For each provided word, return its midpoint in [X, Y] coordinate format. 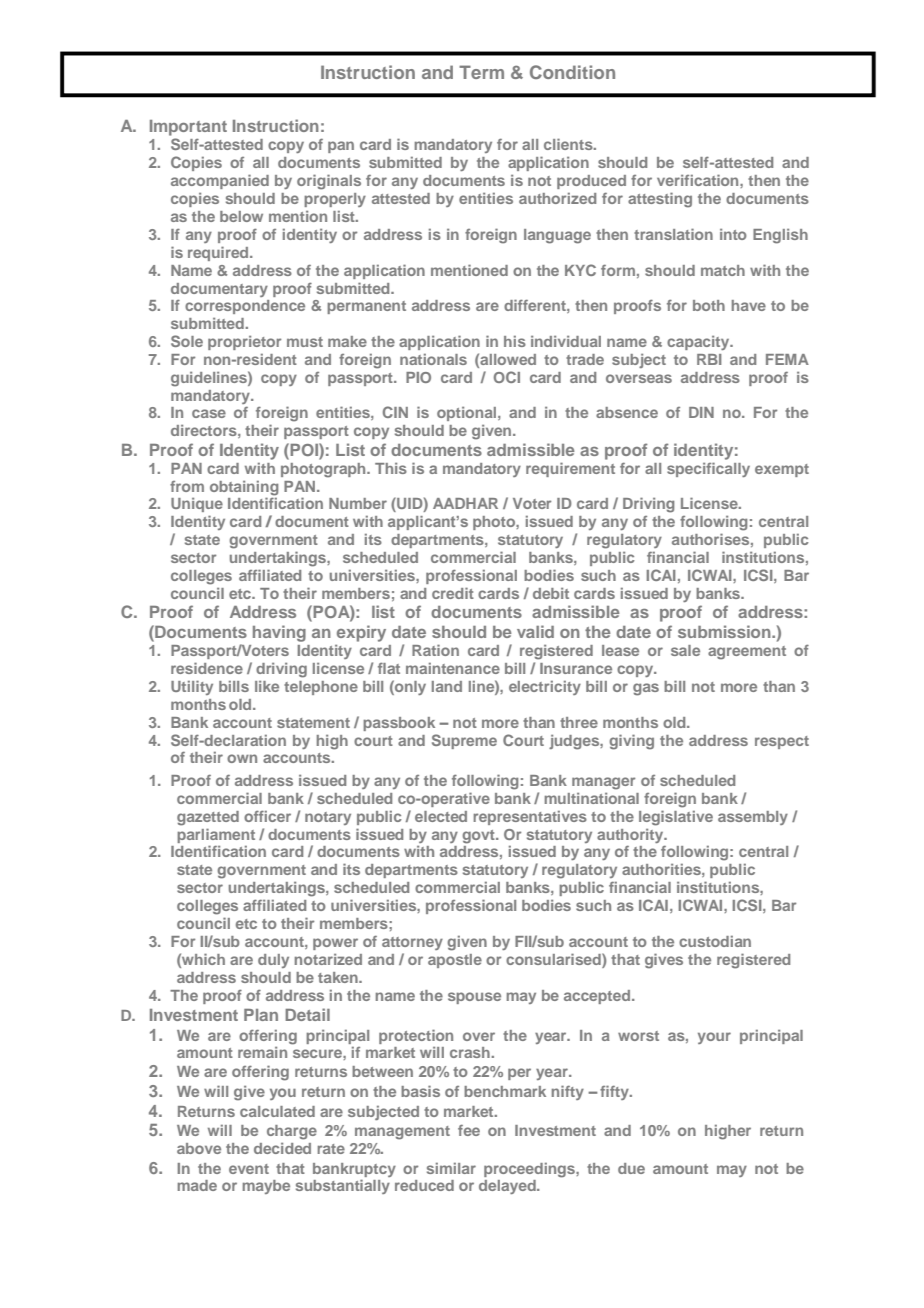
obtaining [244, 488]
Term [481, 72]
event [249, 1169]
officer [267, 816]
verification [699, 180]
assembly [753, 818]
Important [188, 128]
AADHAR [465, 503]
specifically [708, 469]
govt [479, 837]
